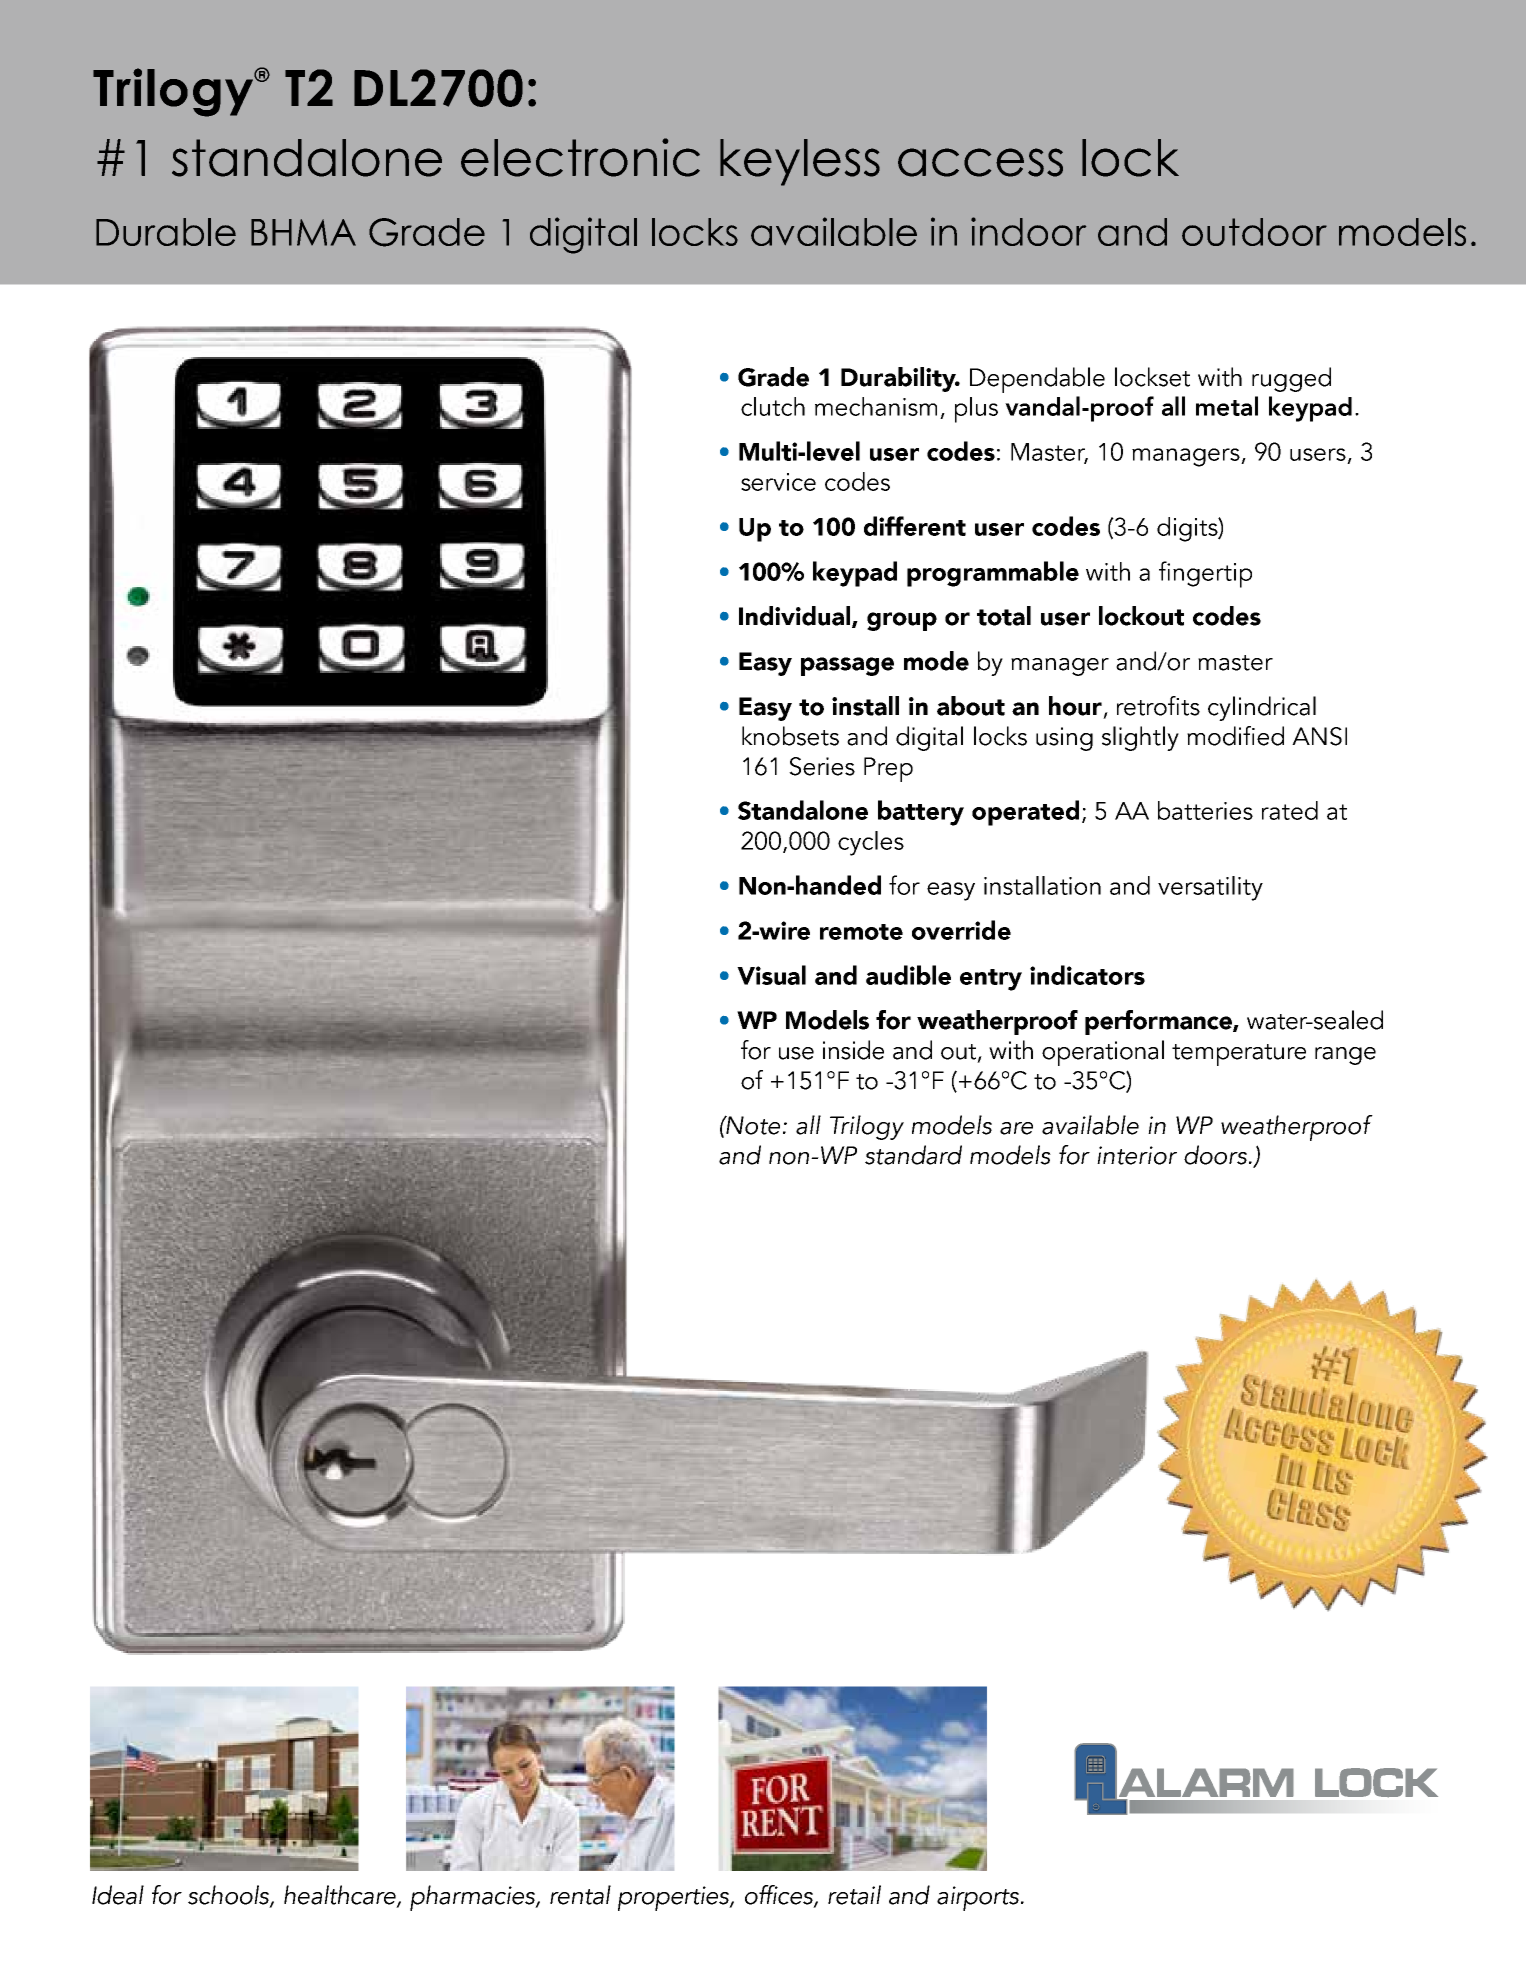 This screenshot has height=1975, width=1526. Describe the element at coordinates (888, 769) in the screenshot. I see `Prep` at that location.
